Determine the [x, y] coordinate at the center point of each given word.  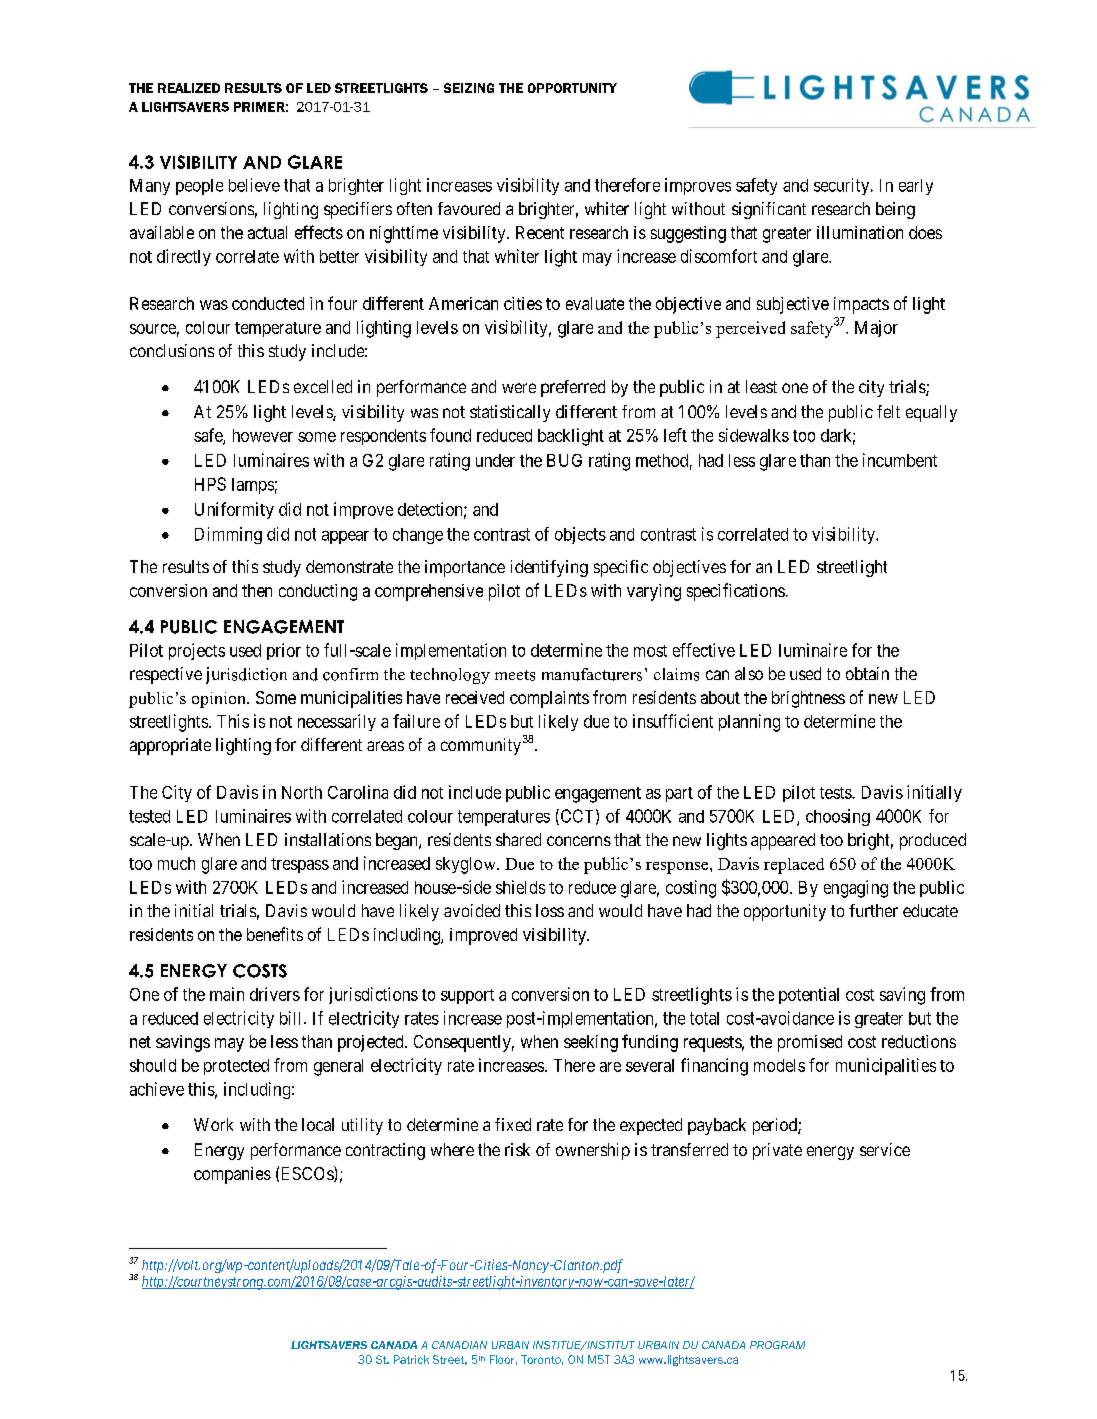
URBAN [510, 1345]
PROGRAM [777, 1345]
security [843, 186]
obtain [867, 673]
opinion [220, 700]
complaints [549, 699]
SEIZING [469, 88]
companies [232, 1175]
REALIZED [189, 88]
